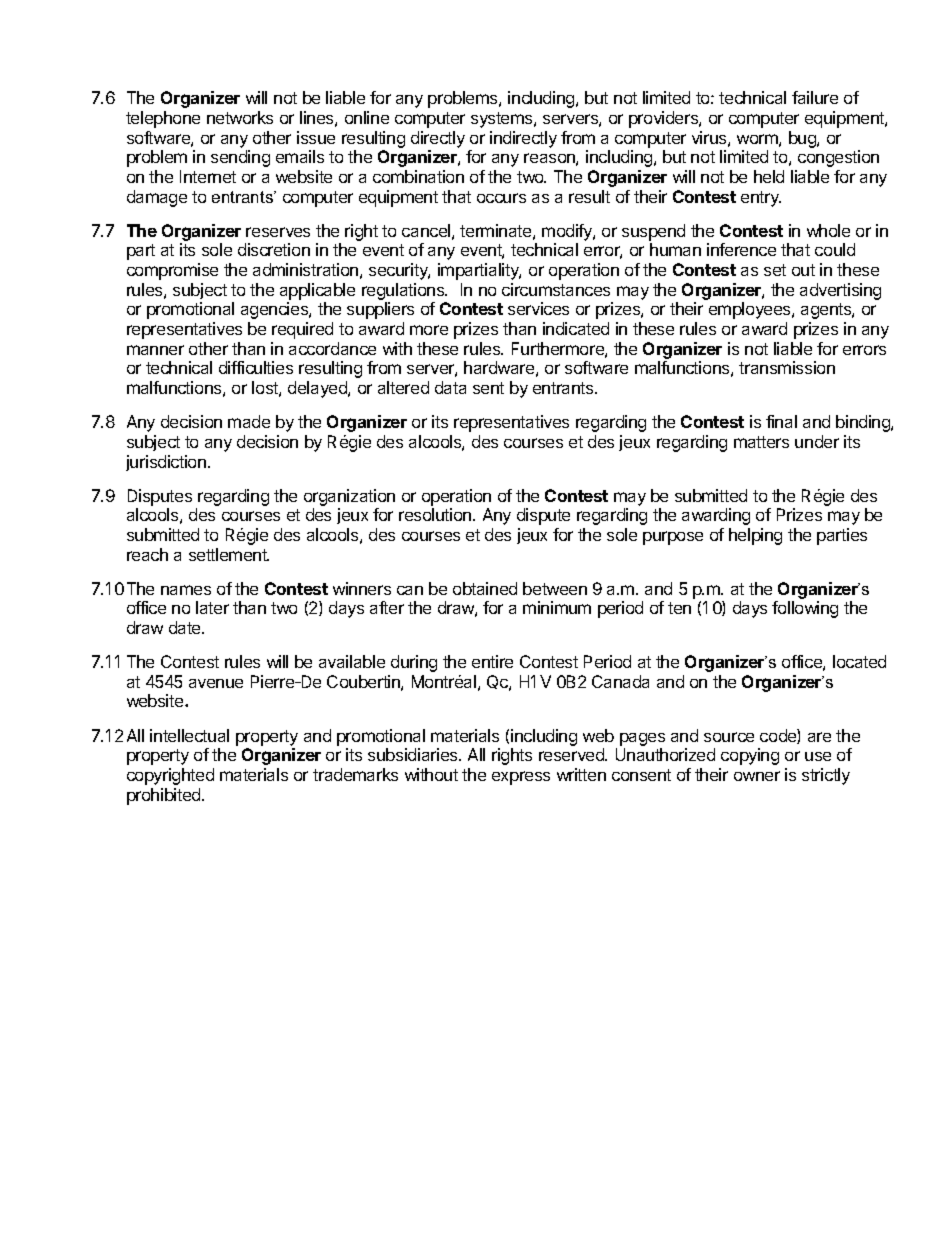 The height and width of the screenshot is (1233, 952). I want to click on data, so click(450, 387).
